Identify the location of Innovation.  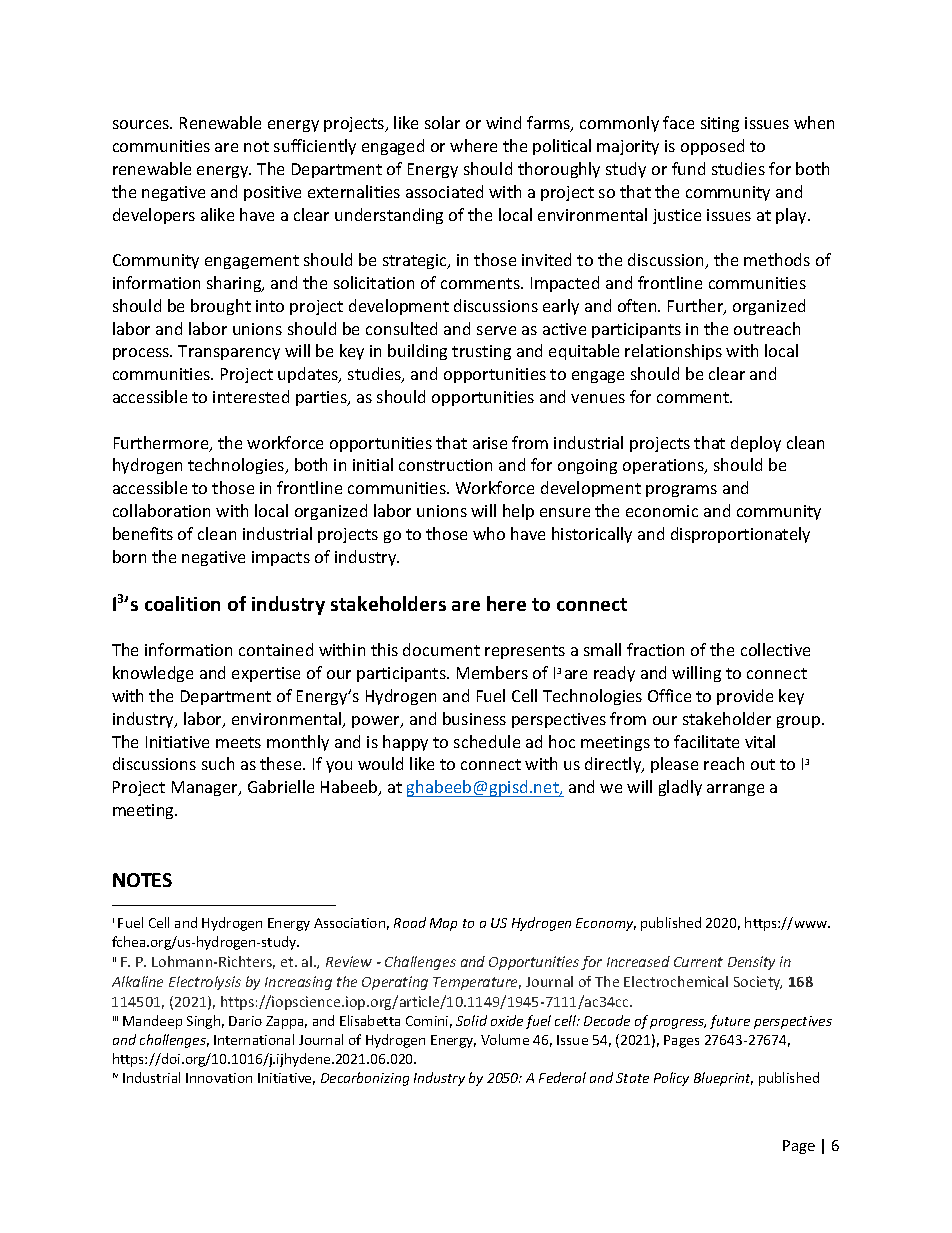
(219, 1078).
